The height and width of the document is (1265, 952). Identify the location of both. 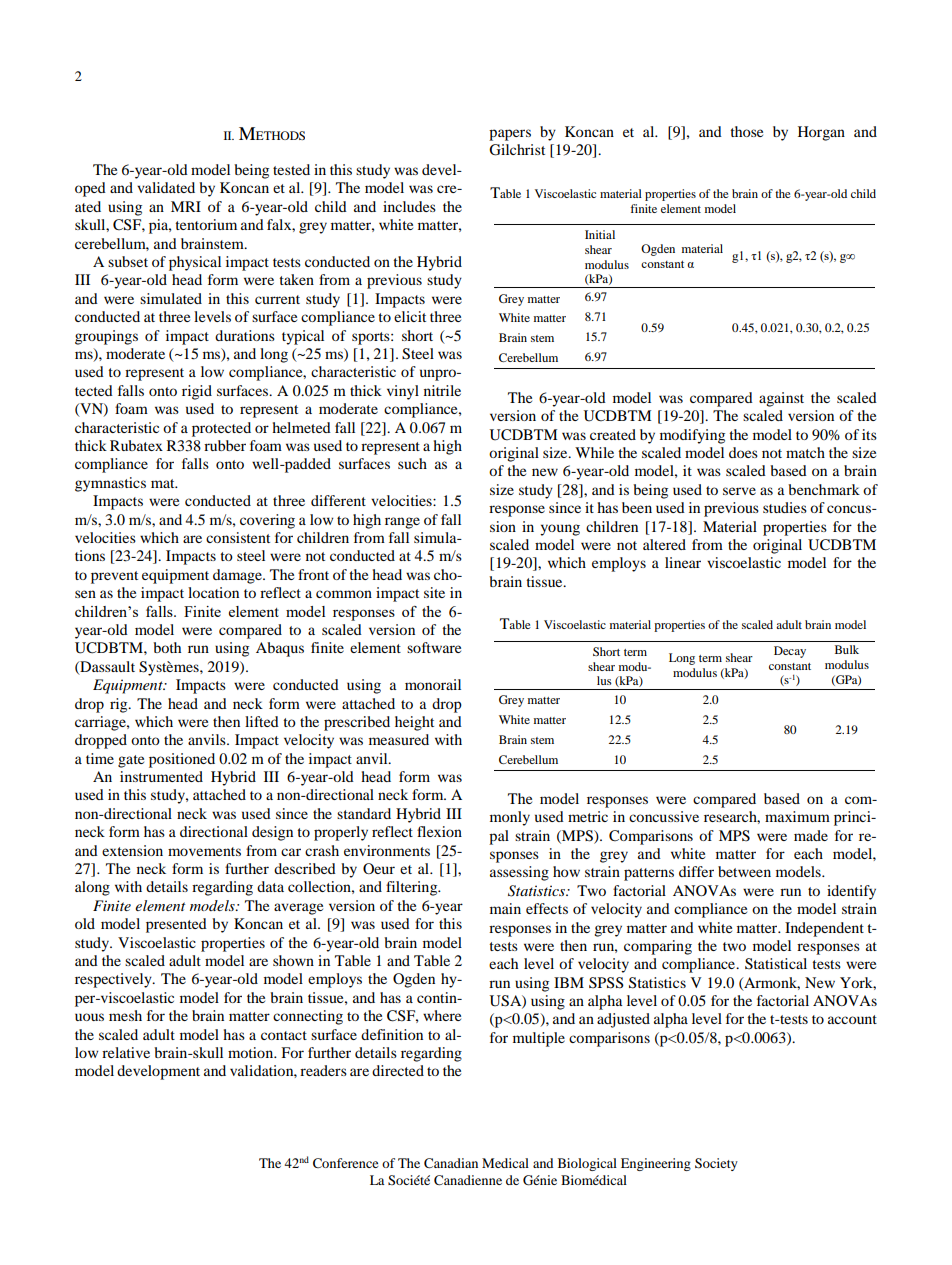
(167, 647).
